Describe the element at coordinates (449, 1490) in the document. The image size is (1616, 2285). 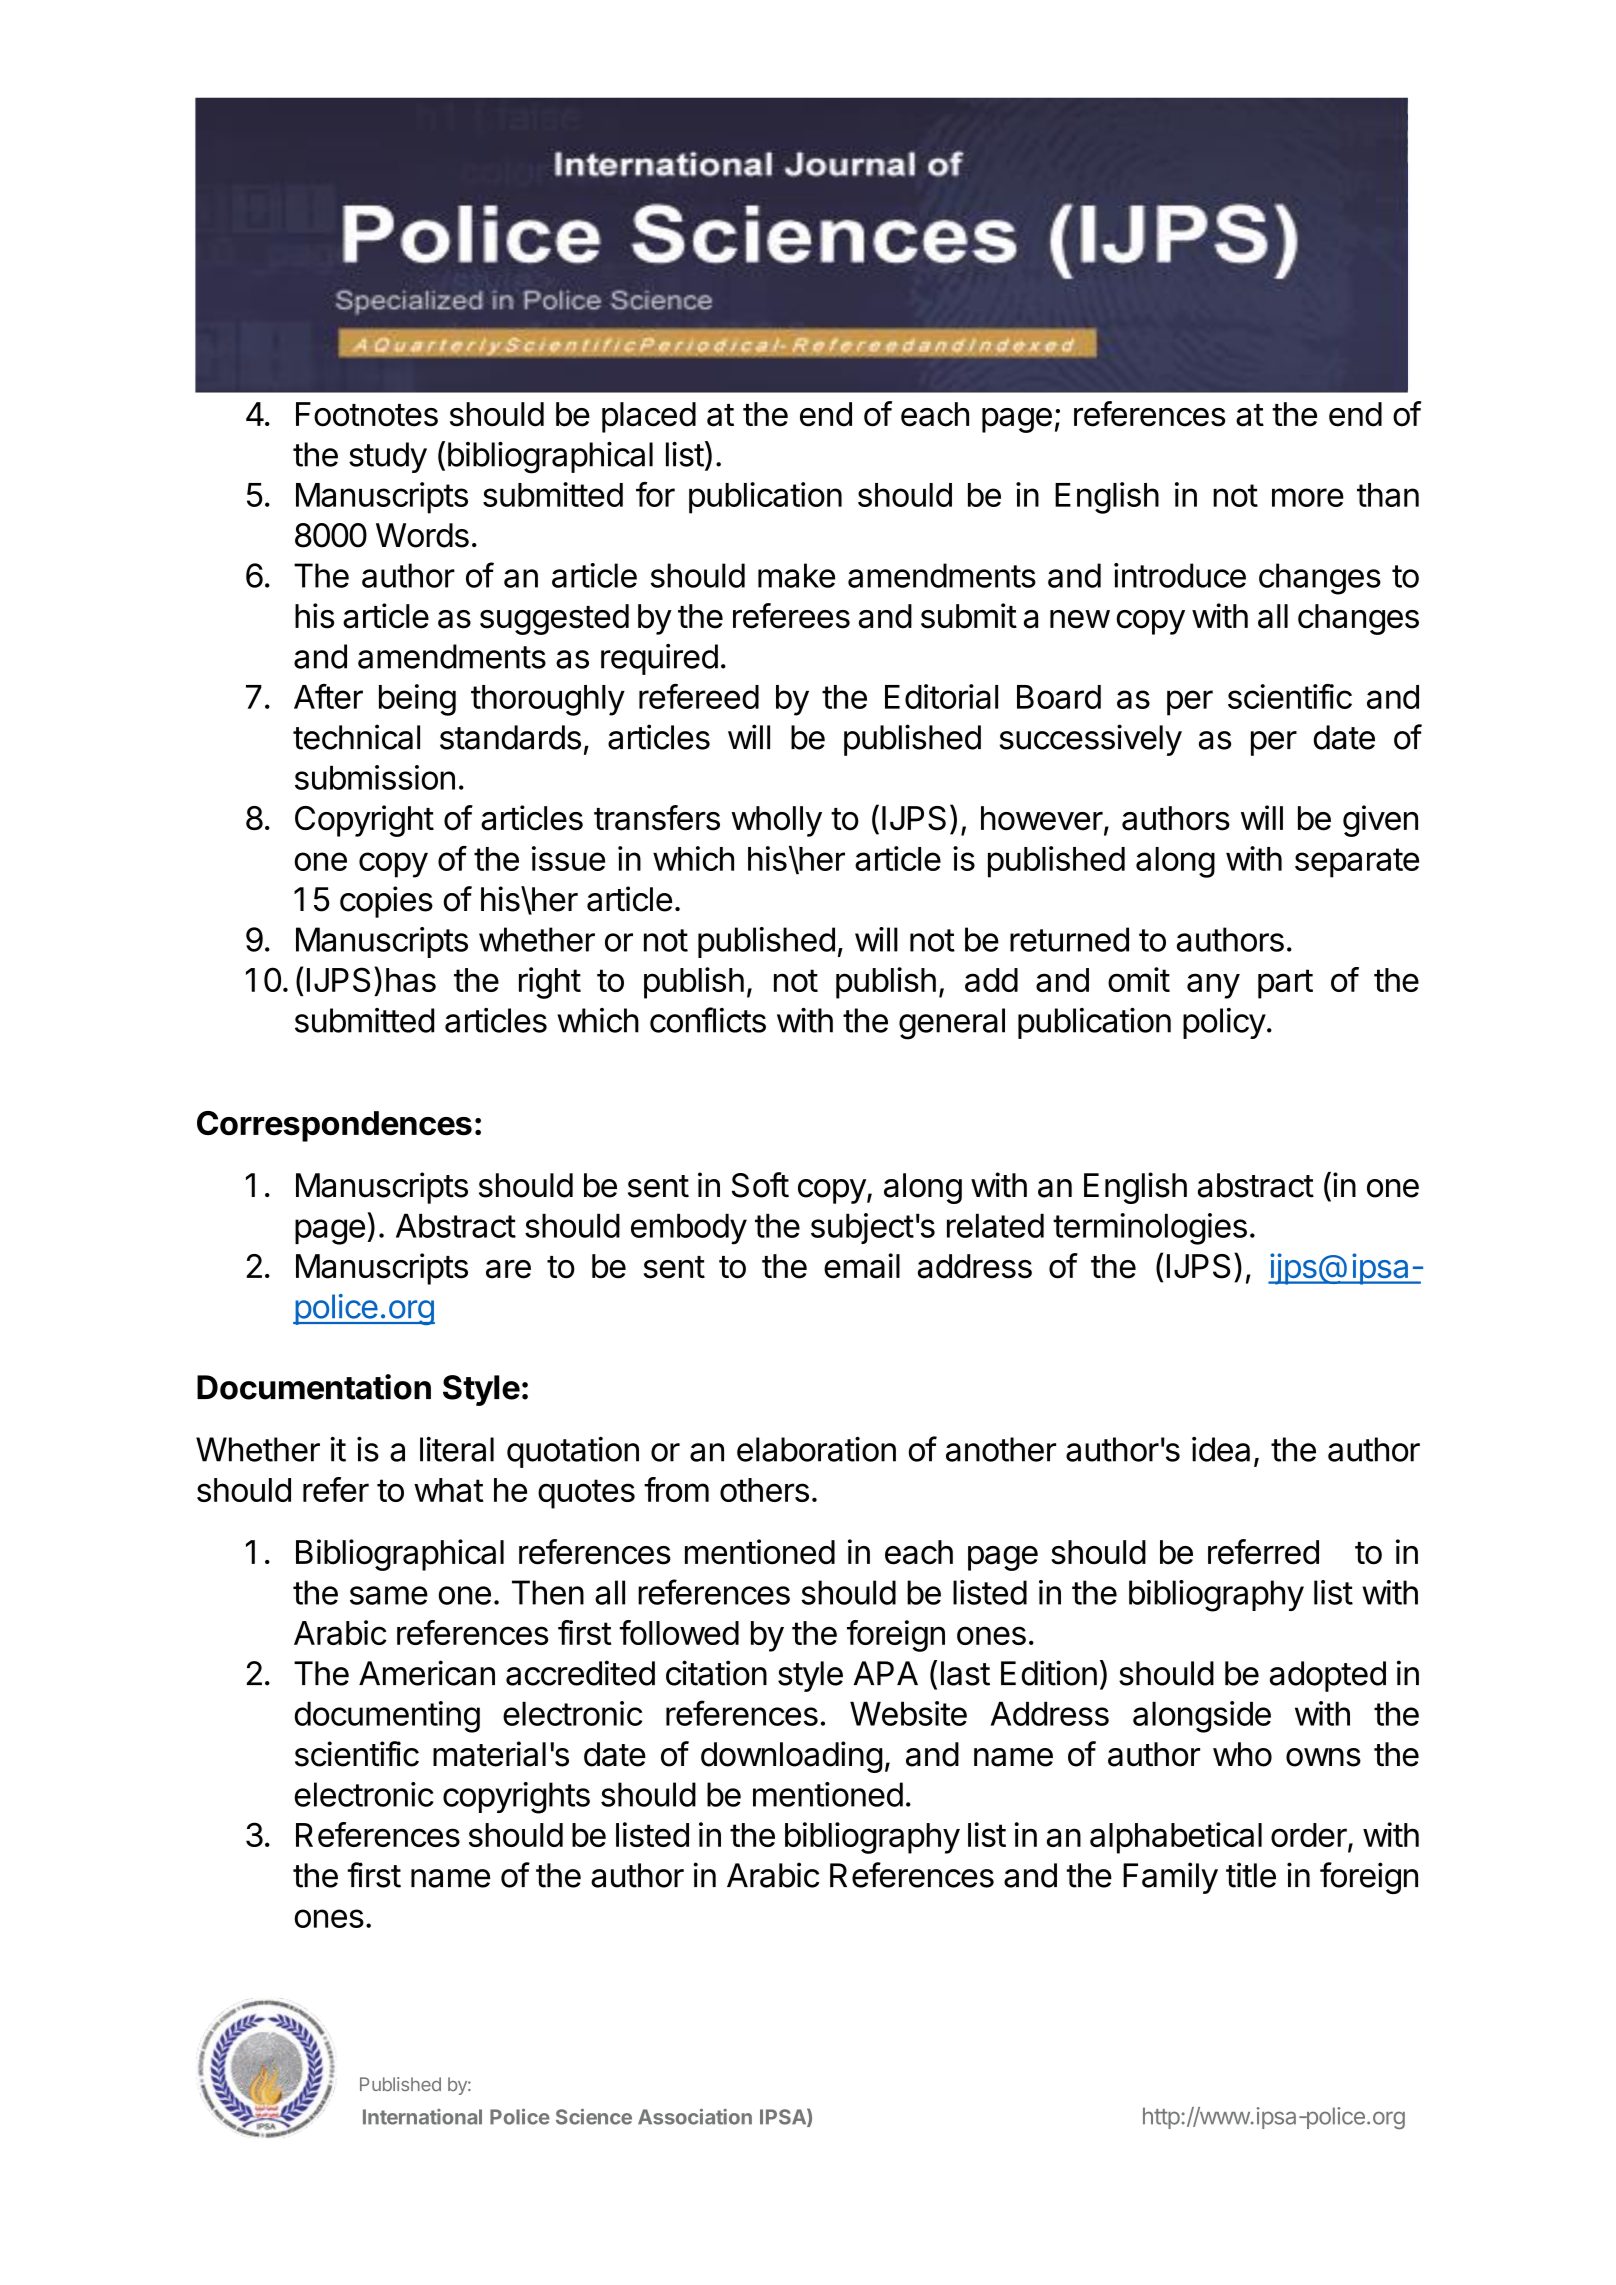
I see `what` at that location.
